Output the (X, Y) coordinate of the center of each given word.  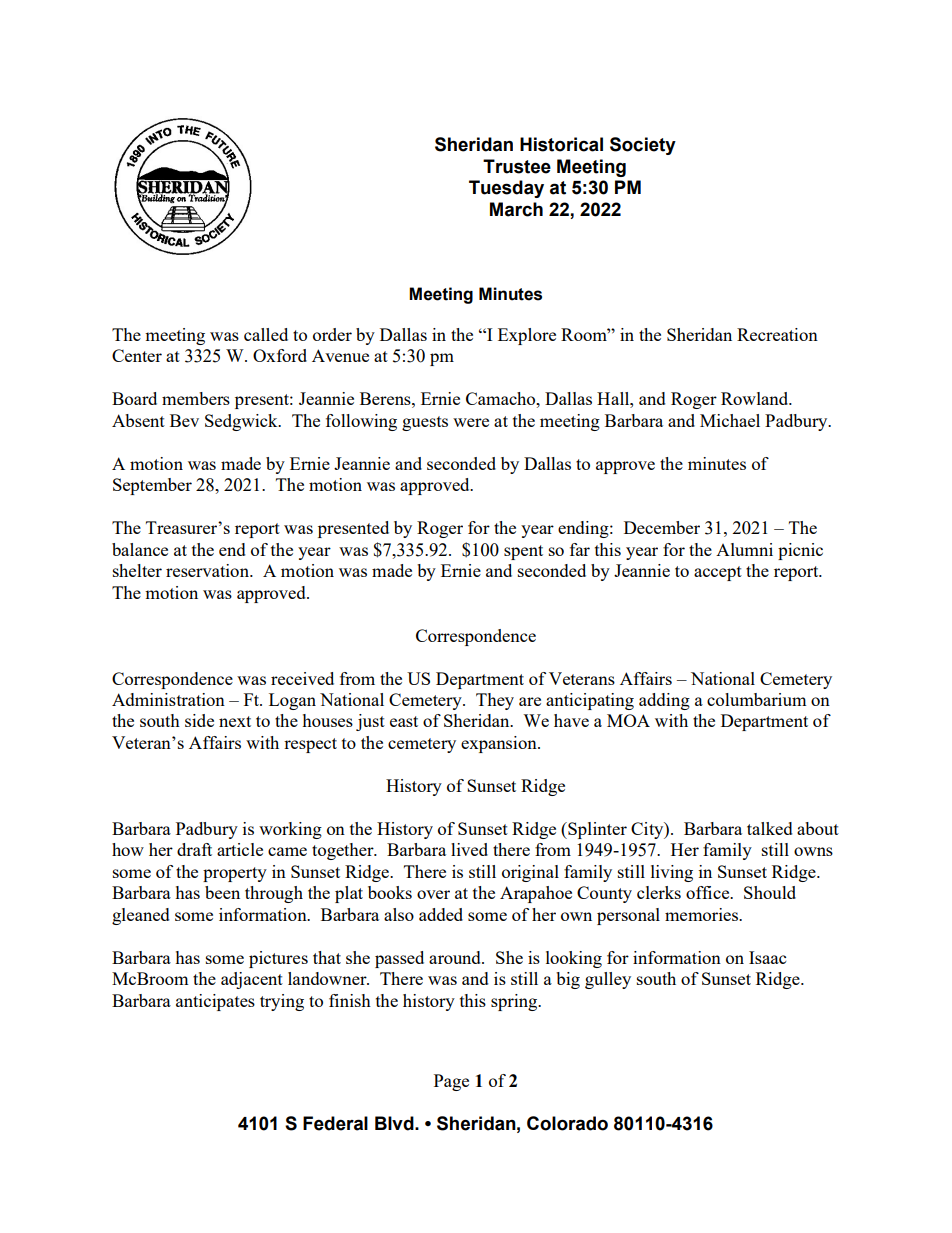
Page (451, 1082)
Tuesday (506, 189)
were (471, 422)
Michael (730, 420)
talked (770, 828)
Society (643, 146)
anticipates (215, 1002)
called (266, 334)
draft (194, 849)
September (152, 486)
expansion (500, 744)
